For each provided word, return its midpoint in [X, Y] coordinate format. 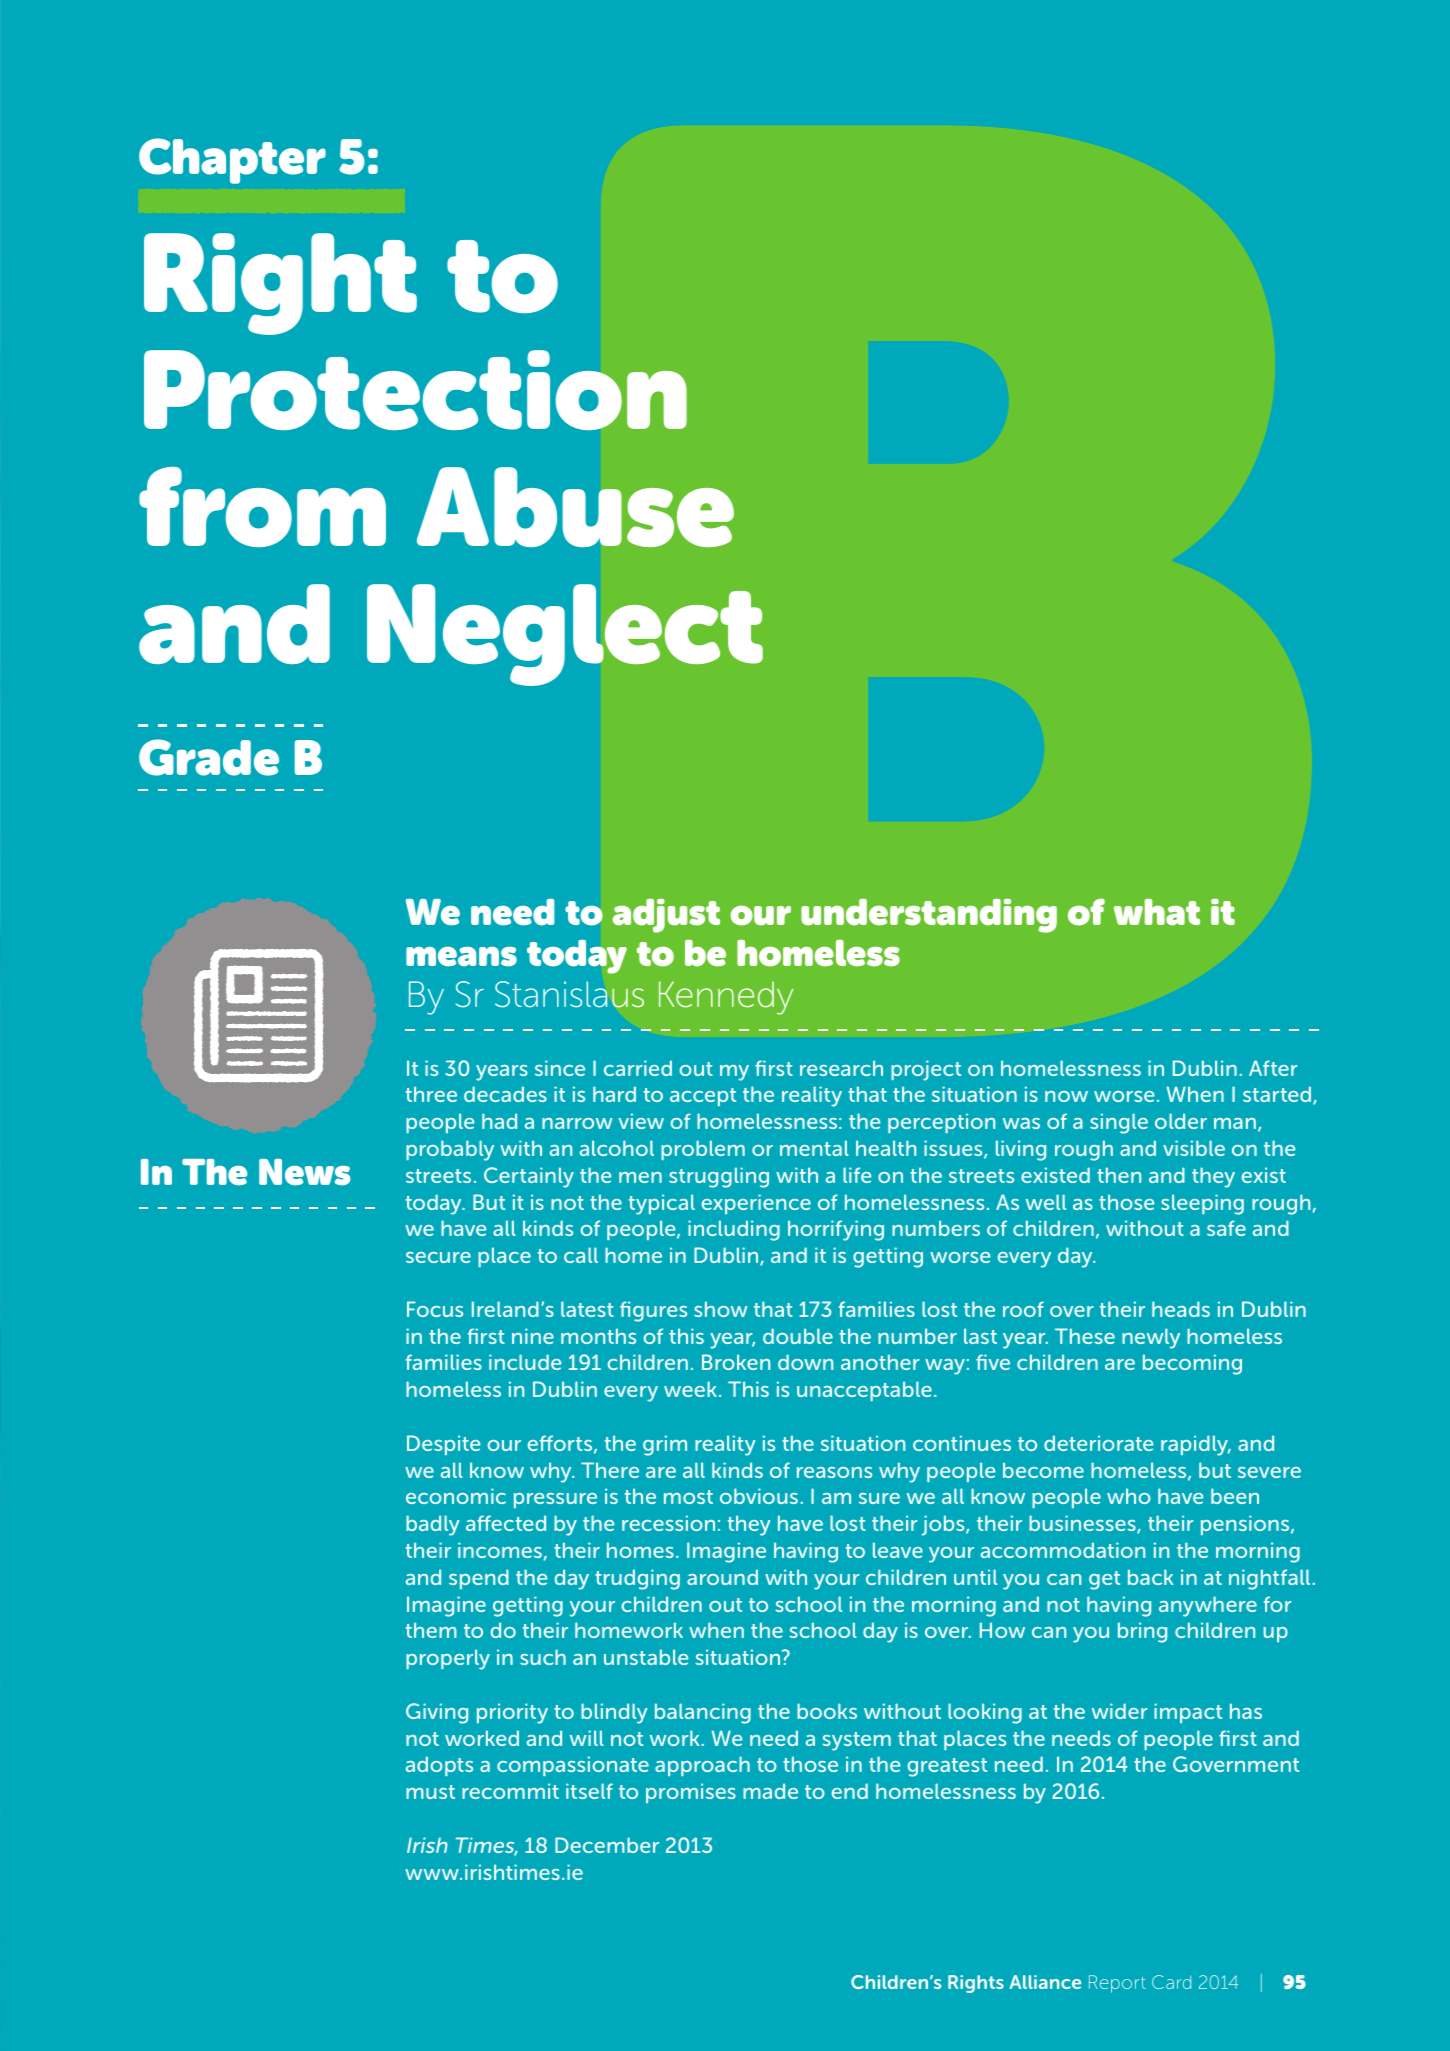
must [430, 1792]
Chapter [232, 161]
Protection [415, 390]
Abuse [575, 507]
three [431, 1094]
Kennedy [726, 998]
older [1181, 1121]
